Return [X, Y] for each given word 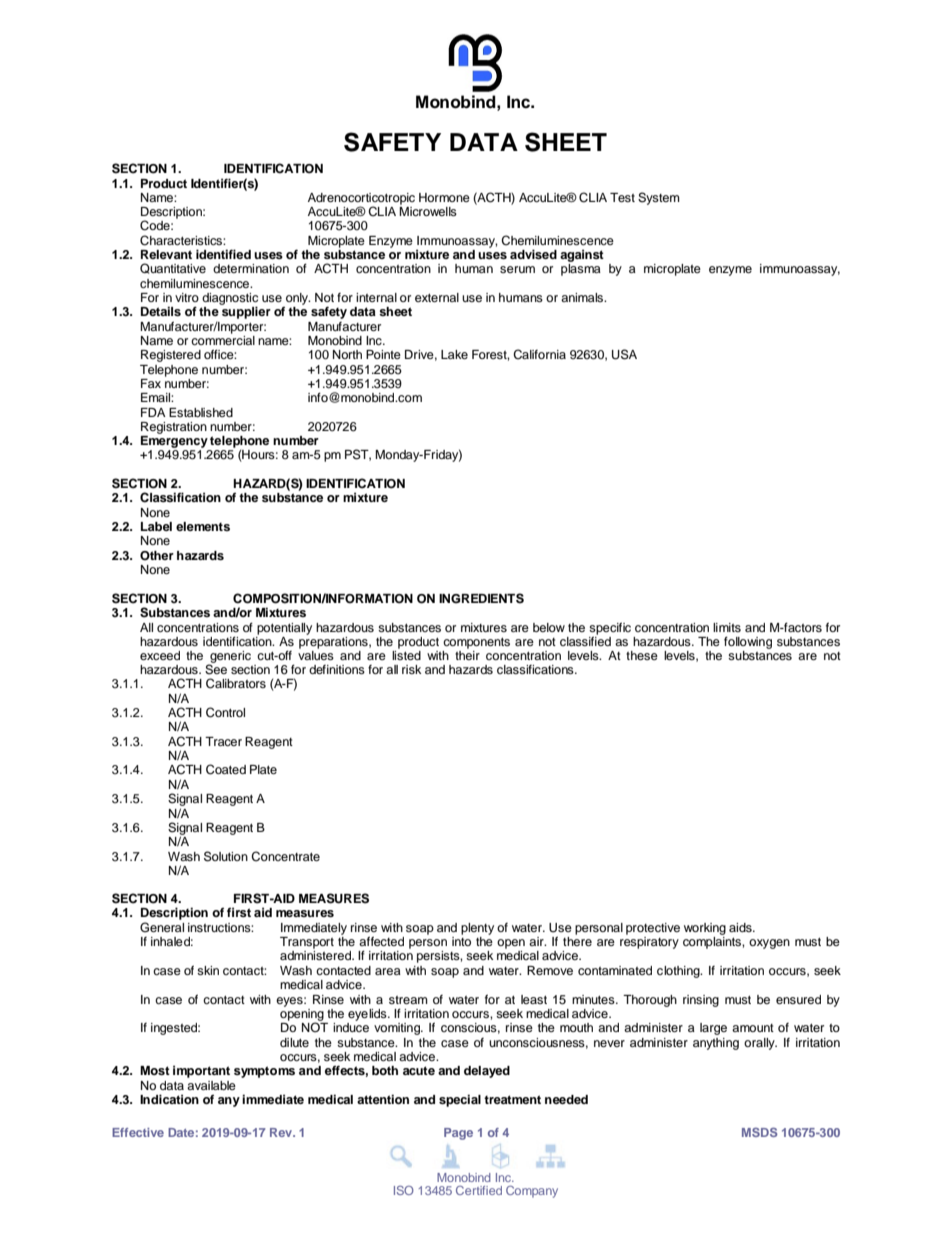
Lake [454, 354]
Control [225, 712]
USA [624, 354]
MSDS [759, 1132]
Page [458, 1134]
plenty [477, 929]
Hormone [444, 197]
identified [223, 254]
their [467, 654]
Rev [282, 1132]
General [162, 927]
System [659, 198]
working [705, 929]
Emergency [174, 440]
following [748, 642]
